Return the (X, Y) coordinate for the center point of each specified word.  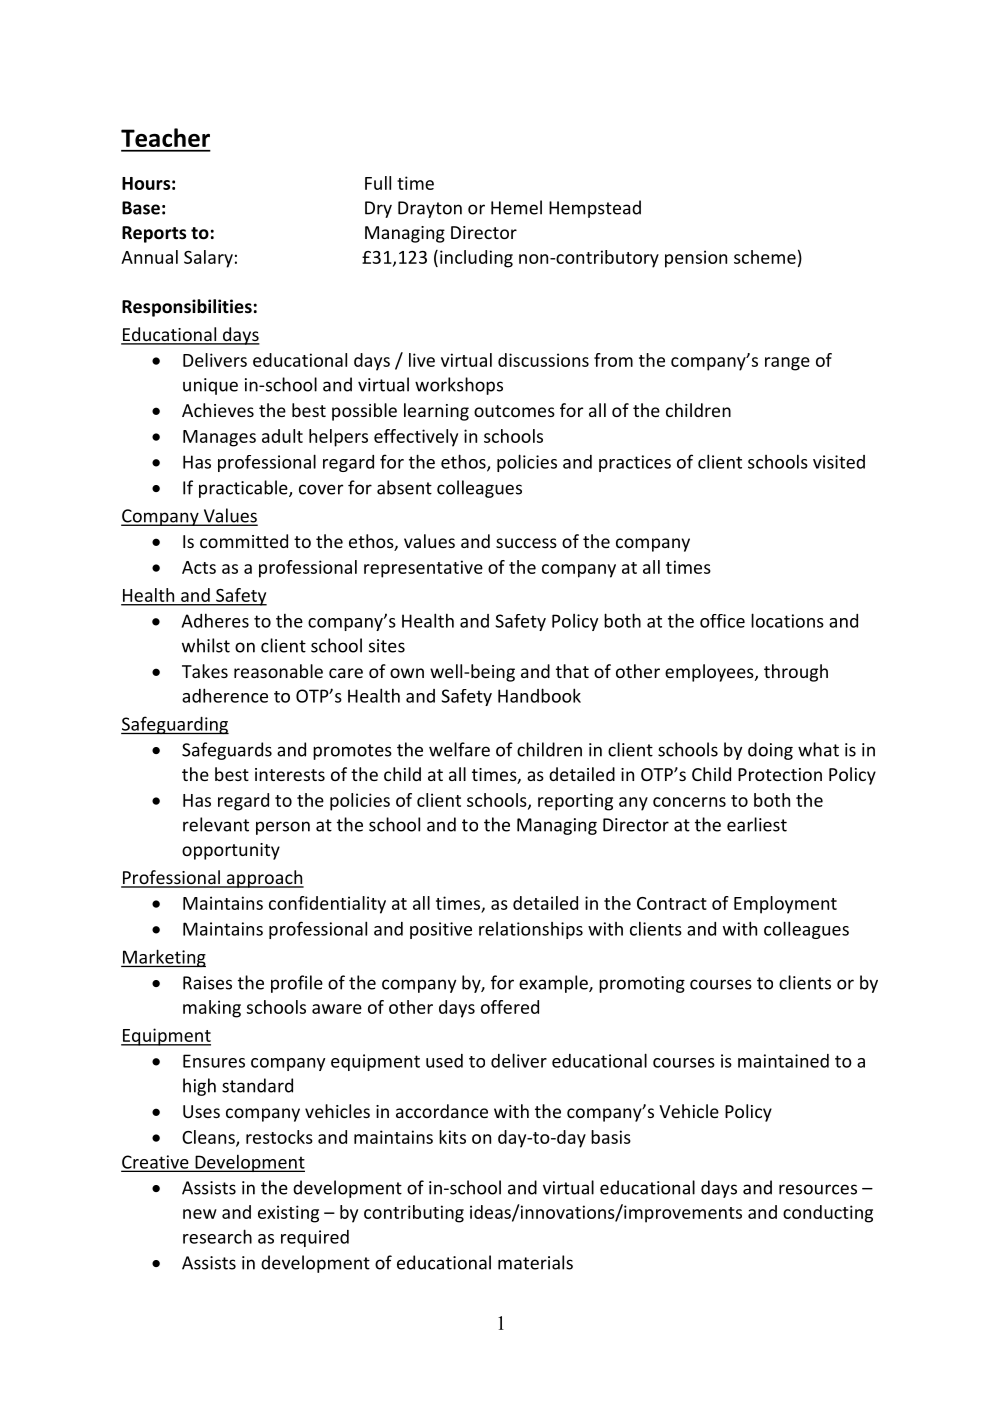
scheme (765, 257)
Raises (207, 983)
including (476, 259)
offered (510, 1007)
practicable (244, 489)
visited (839, 462)
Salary (208, 259)
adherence (225, 695)
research (217, 1236)
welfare (459, 749)
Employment (785, 905)
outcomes (514, 411)
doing (770, 751)
